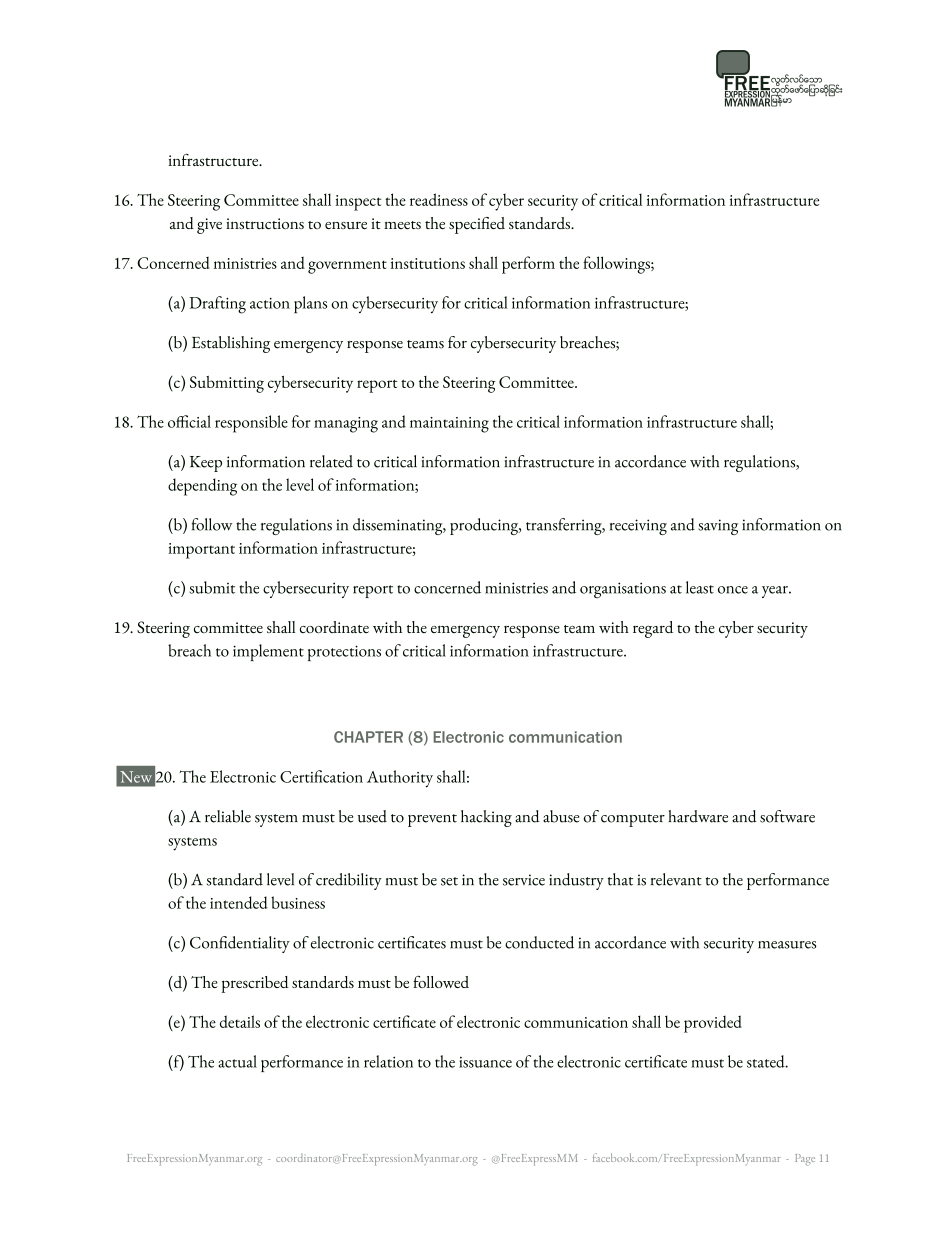 This screenshot has width=952, height=1233. Describe the element at coordinates (805, 1160) in the screenshot. I see `Page` at that location.
